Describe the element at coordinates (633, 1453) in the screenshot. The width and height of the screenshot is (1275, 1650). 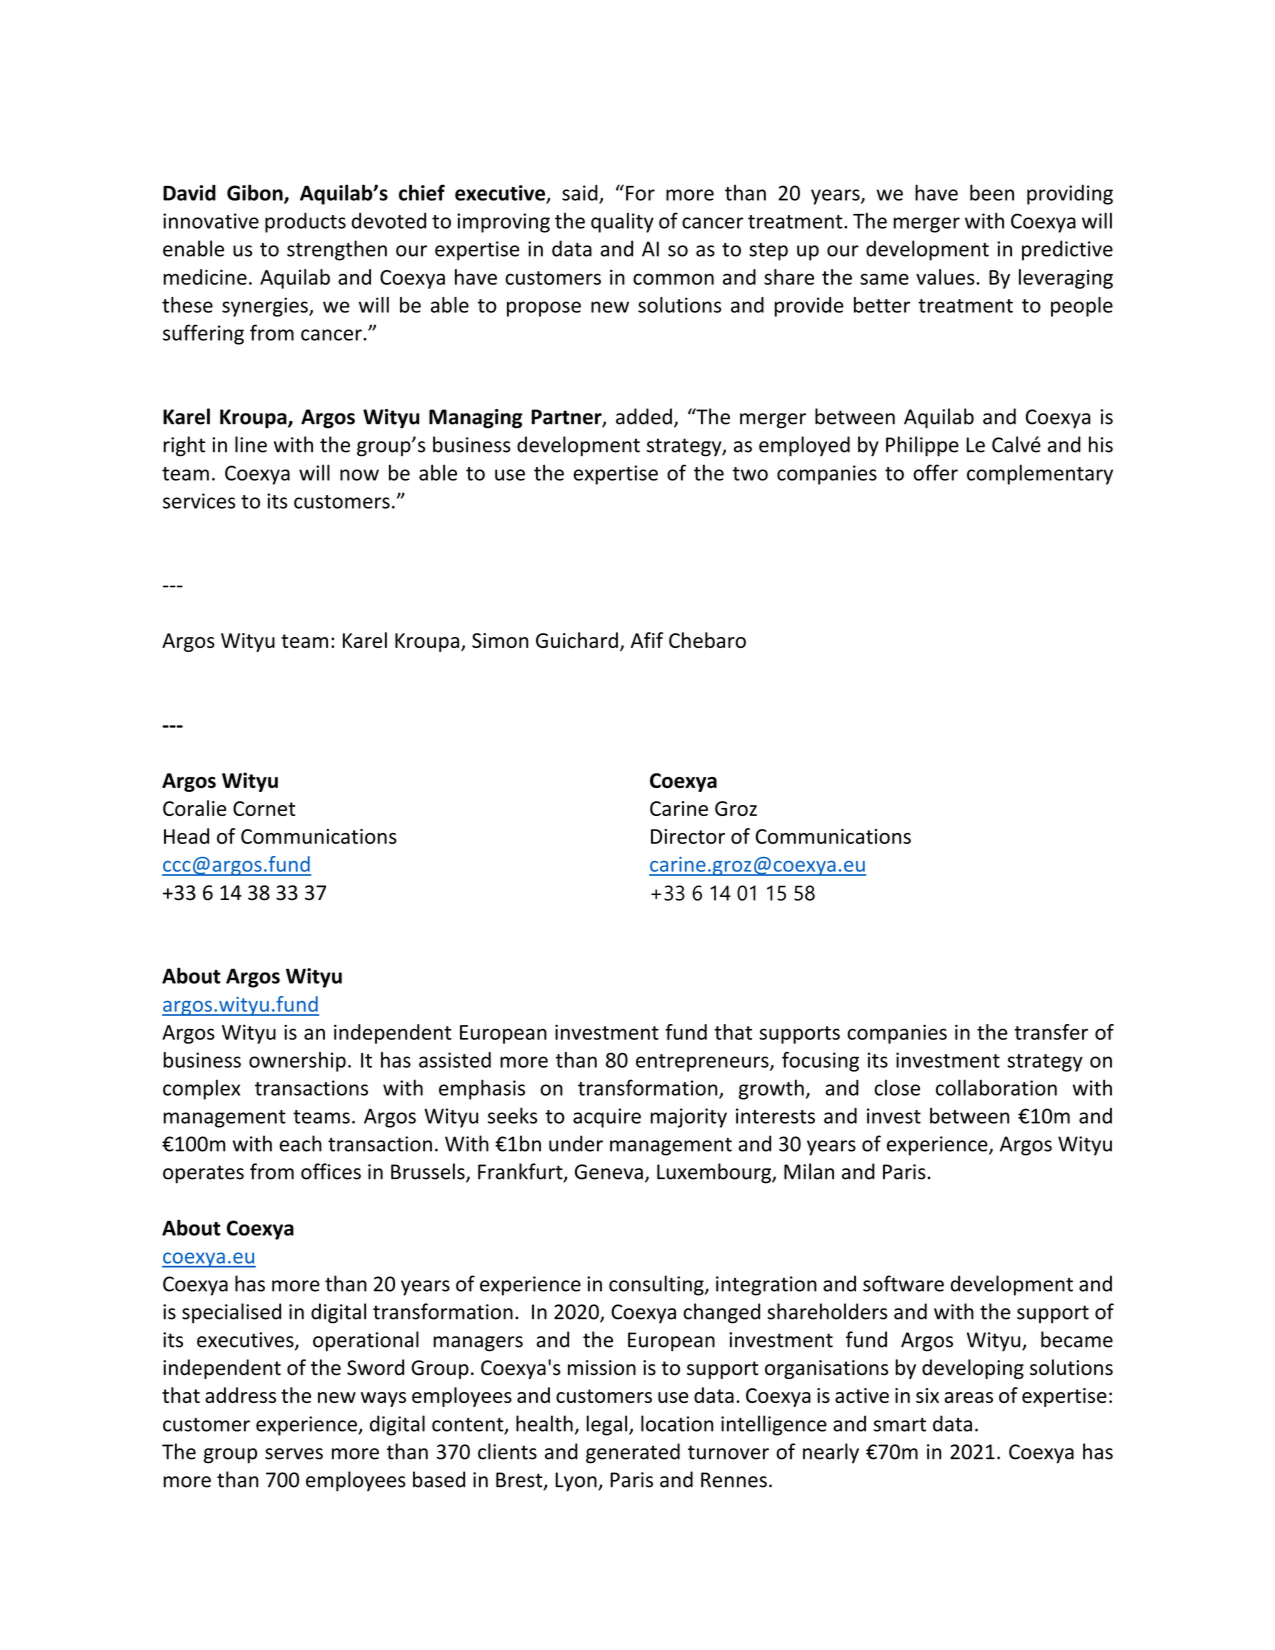
I see `generated` at that location.
